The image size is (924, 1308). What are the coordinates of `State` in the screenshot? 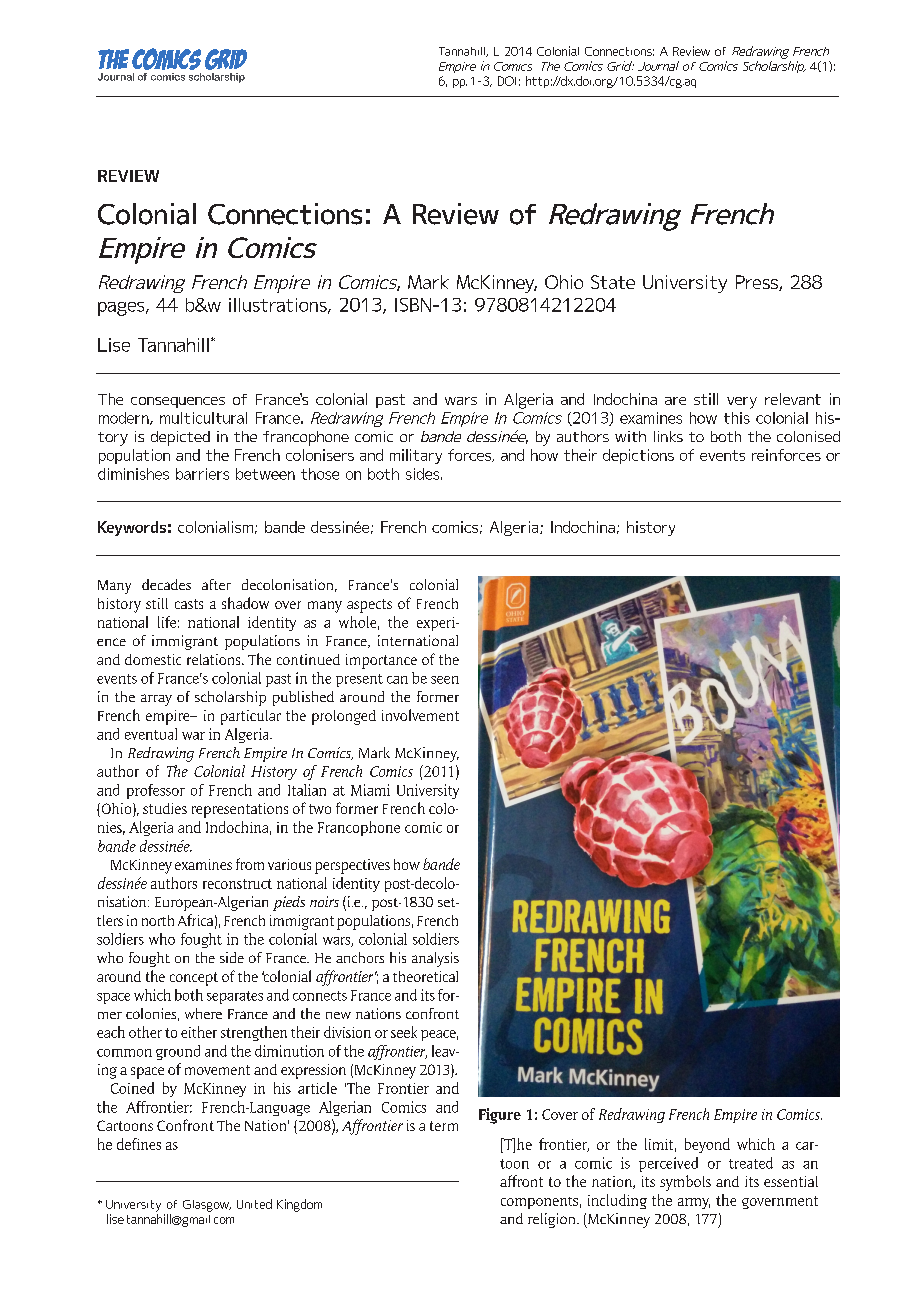 It's located at (613, 282).
